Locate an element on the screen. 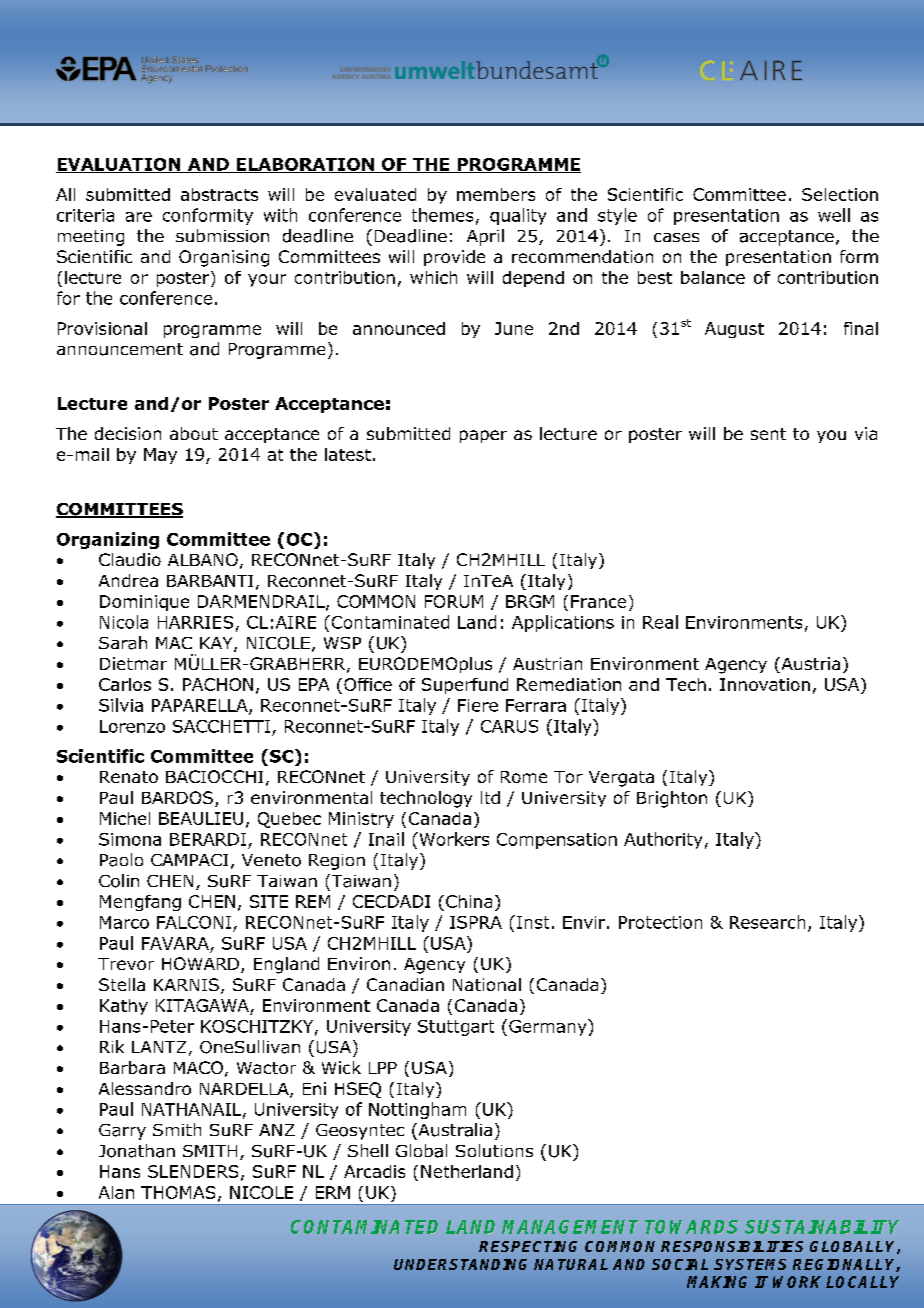 This screenshot has height=1308, width=924. abstracts is located at coordinates (219, 194).
